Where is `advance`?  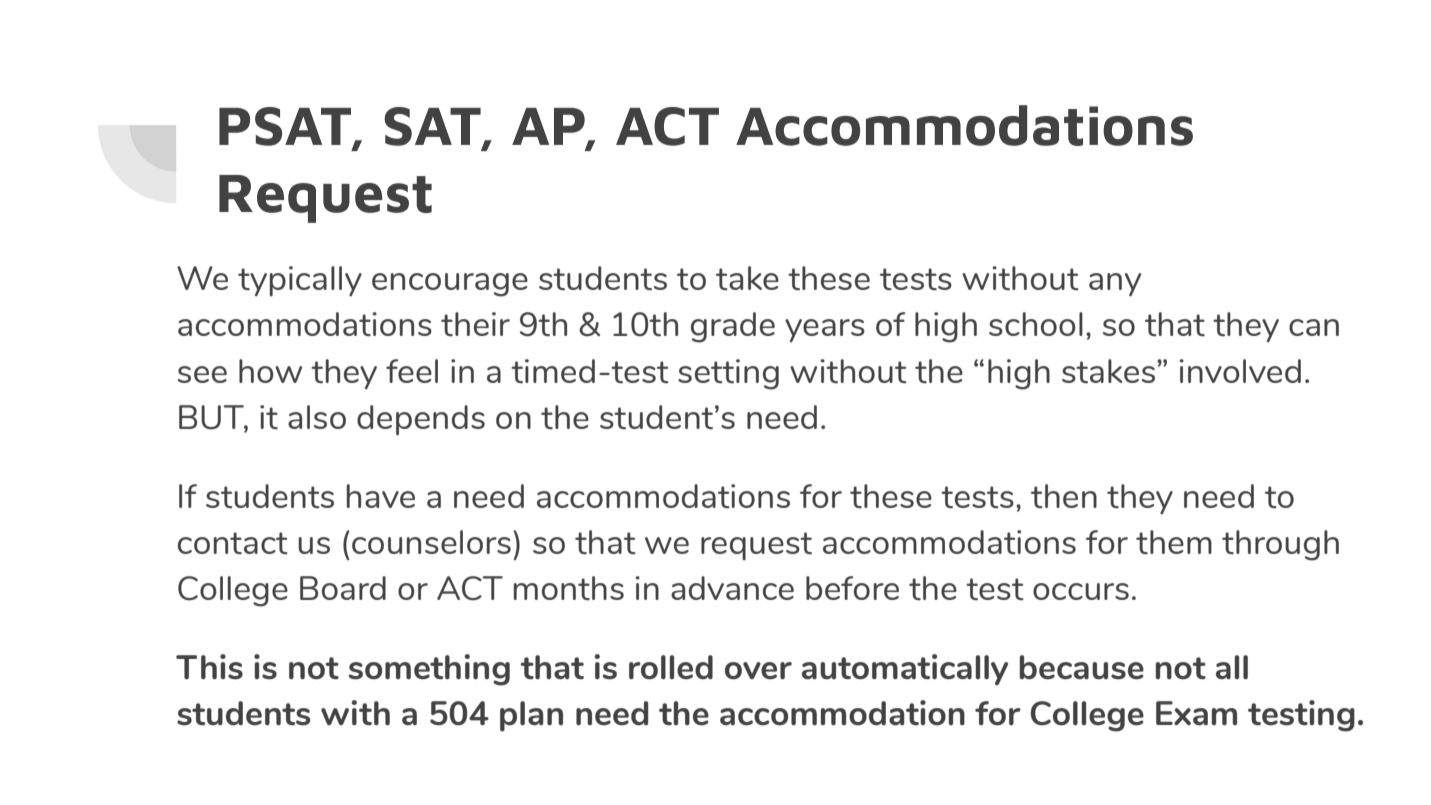 advance is located at coordinates (732, 588).
